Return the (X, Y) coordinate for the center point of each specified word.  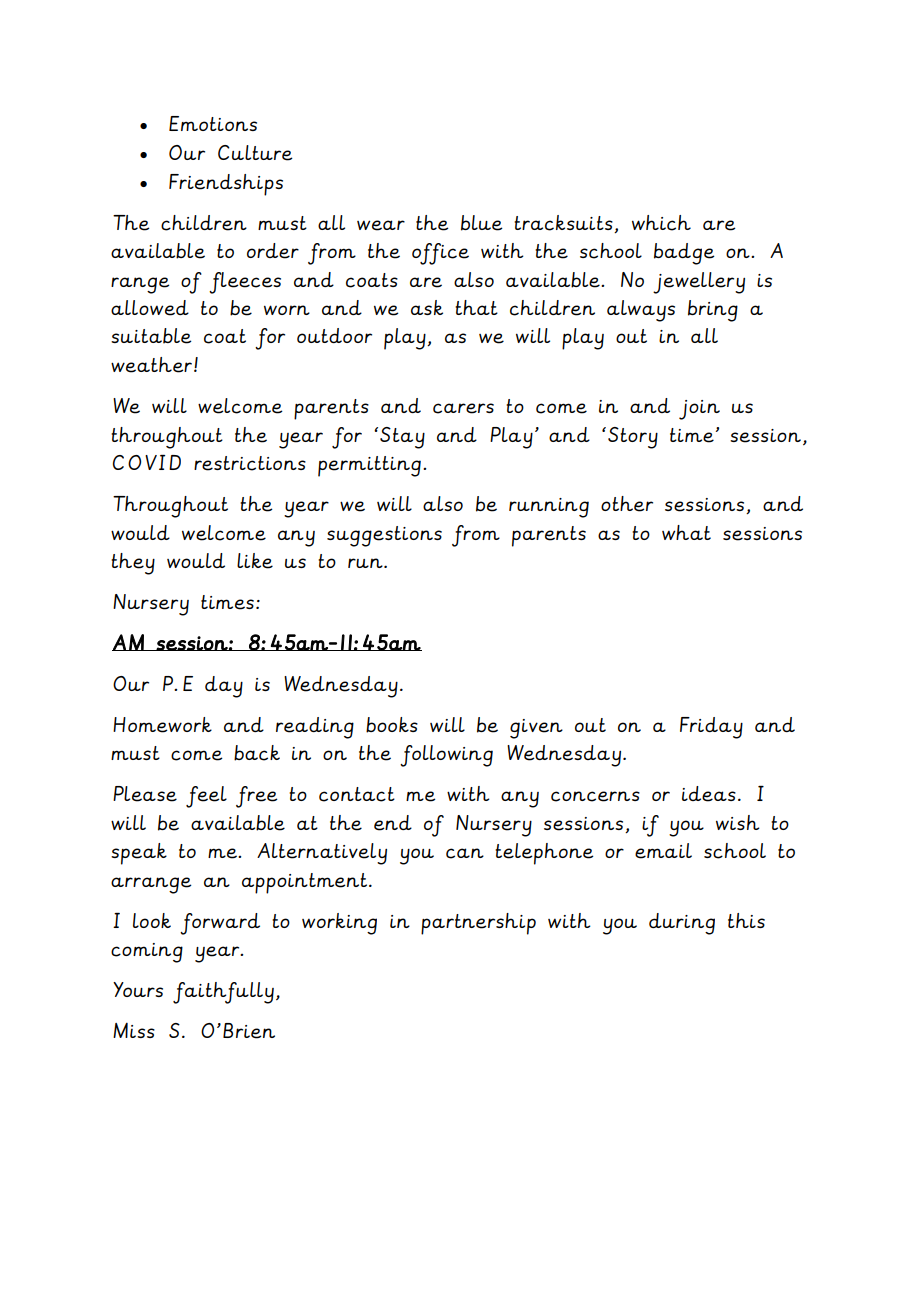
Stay (402, 438)
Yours (138, 989)
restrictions (250, 463)
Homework (162, 725)
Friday (711, 728)
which (661, 223)
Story (633, 438)
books (392, 725)
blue (482, 223)
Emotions (213, 123)
